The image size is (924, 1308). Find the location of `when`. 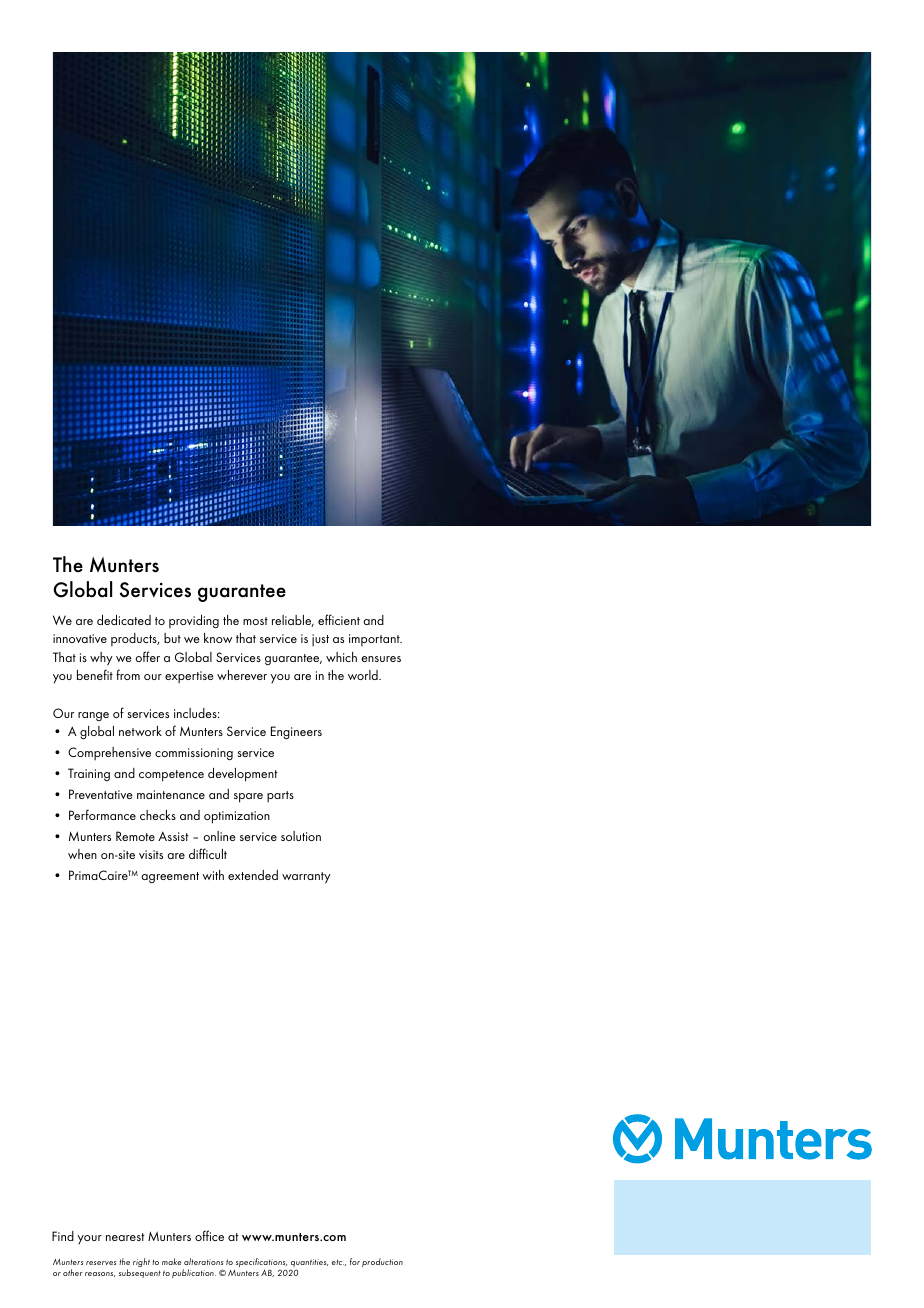

when is located at coordinates (82, 854).
